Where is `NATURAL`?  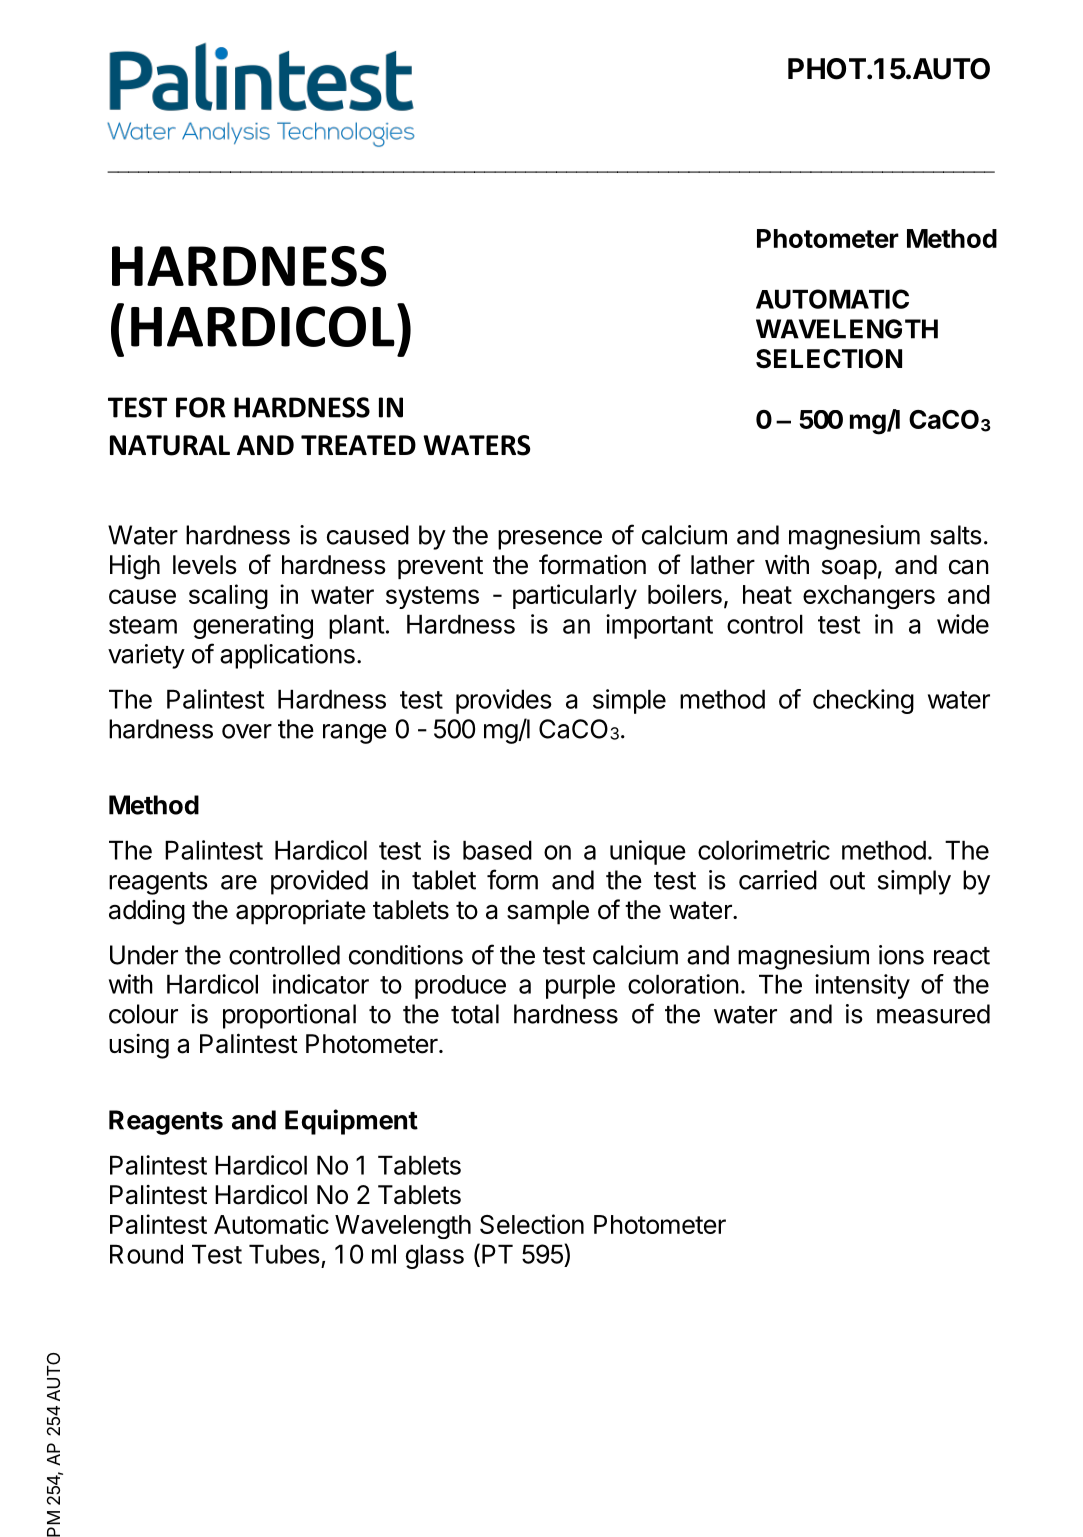 NATURAL is located at coordinates (170, 445).
